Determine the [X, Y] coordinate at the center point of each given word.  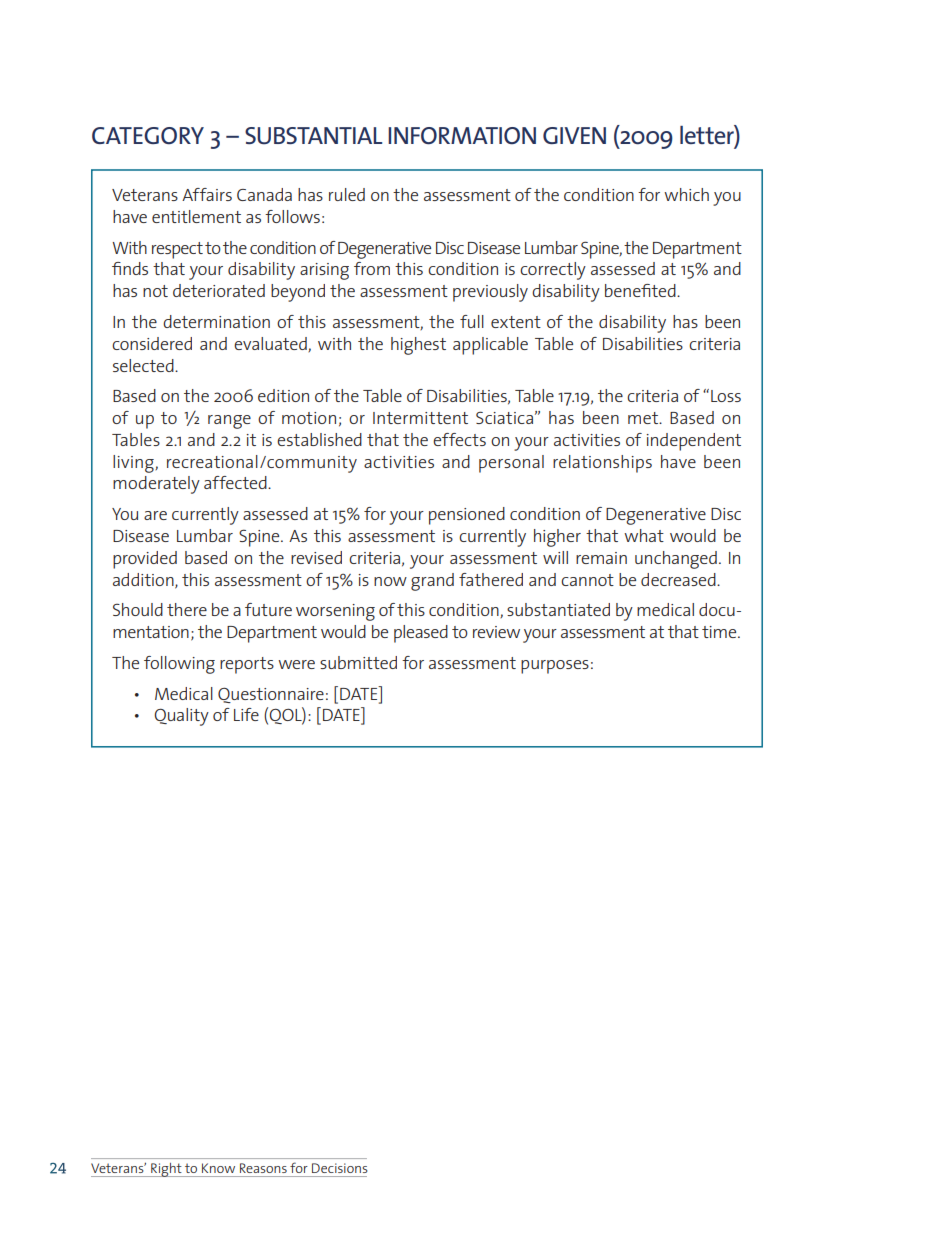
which [686, 194]
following [179, 665]
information [462, 136]
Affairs [207, 194]
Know [218, 1168]
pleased [421, 634]
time [720, 632]
